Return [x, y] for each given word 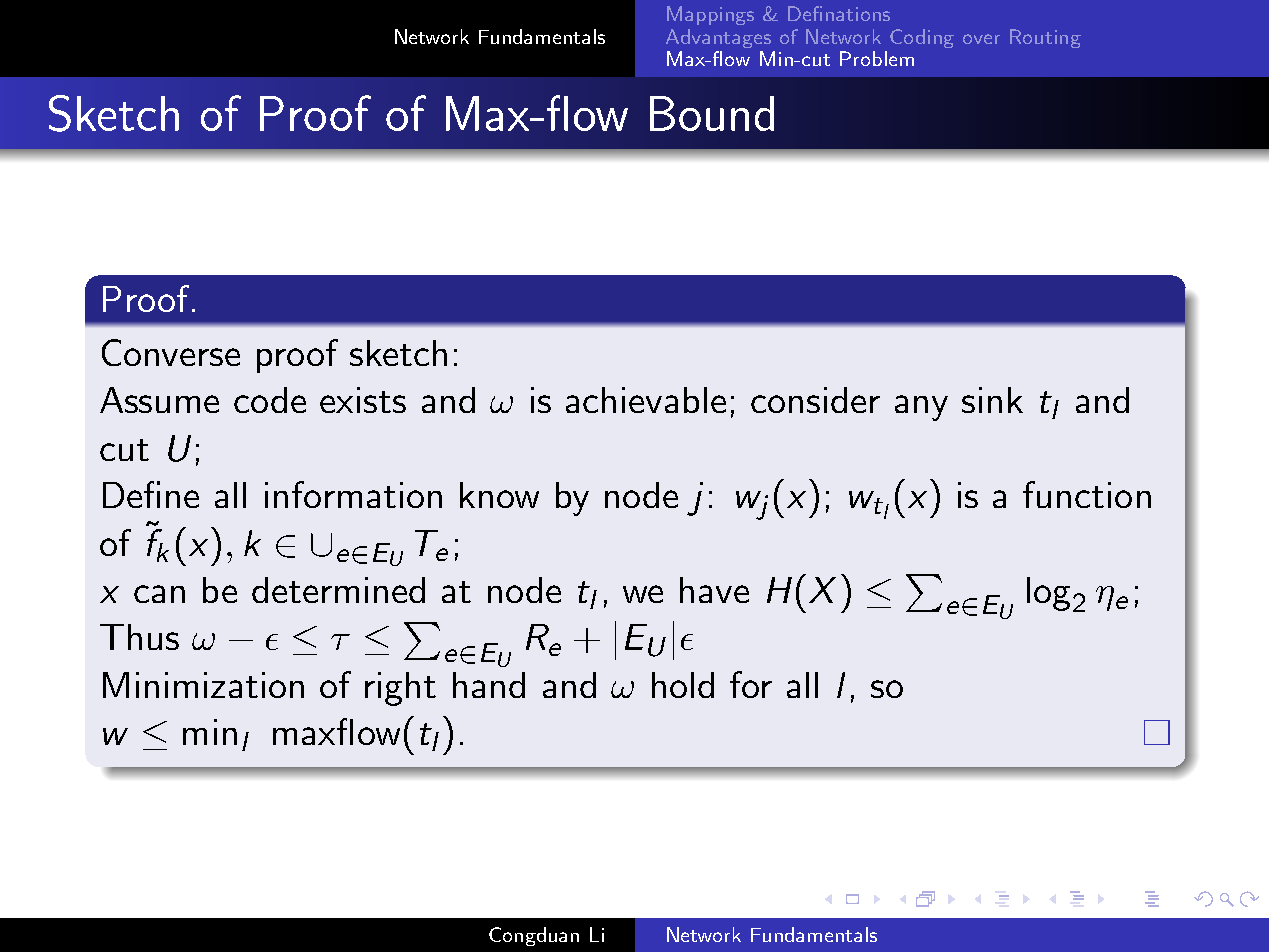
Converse [171, 352]
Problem [877, 58]
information [353, 494]
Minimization [203, 685]
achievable [646, 400]
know [499, 495]
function [1087, 494]
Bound [712, 113]
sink [992, 400]
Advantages [718, 38]
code [270, 400]
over [981, 39]
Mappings [710, 15]
